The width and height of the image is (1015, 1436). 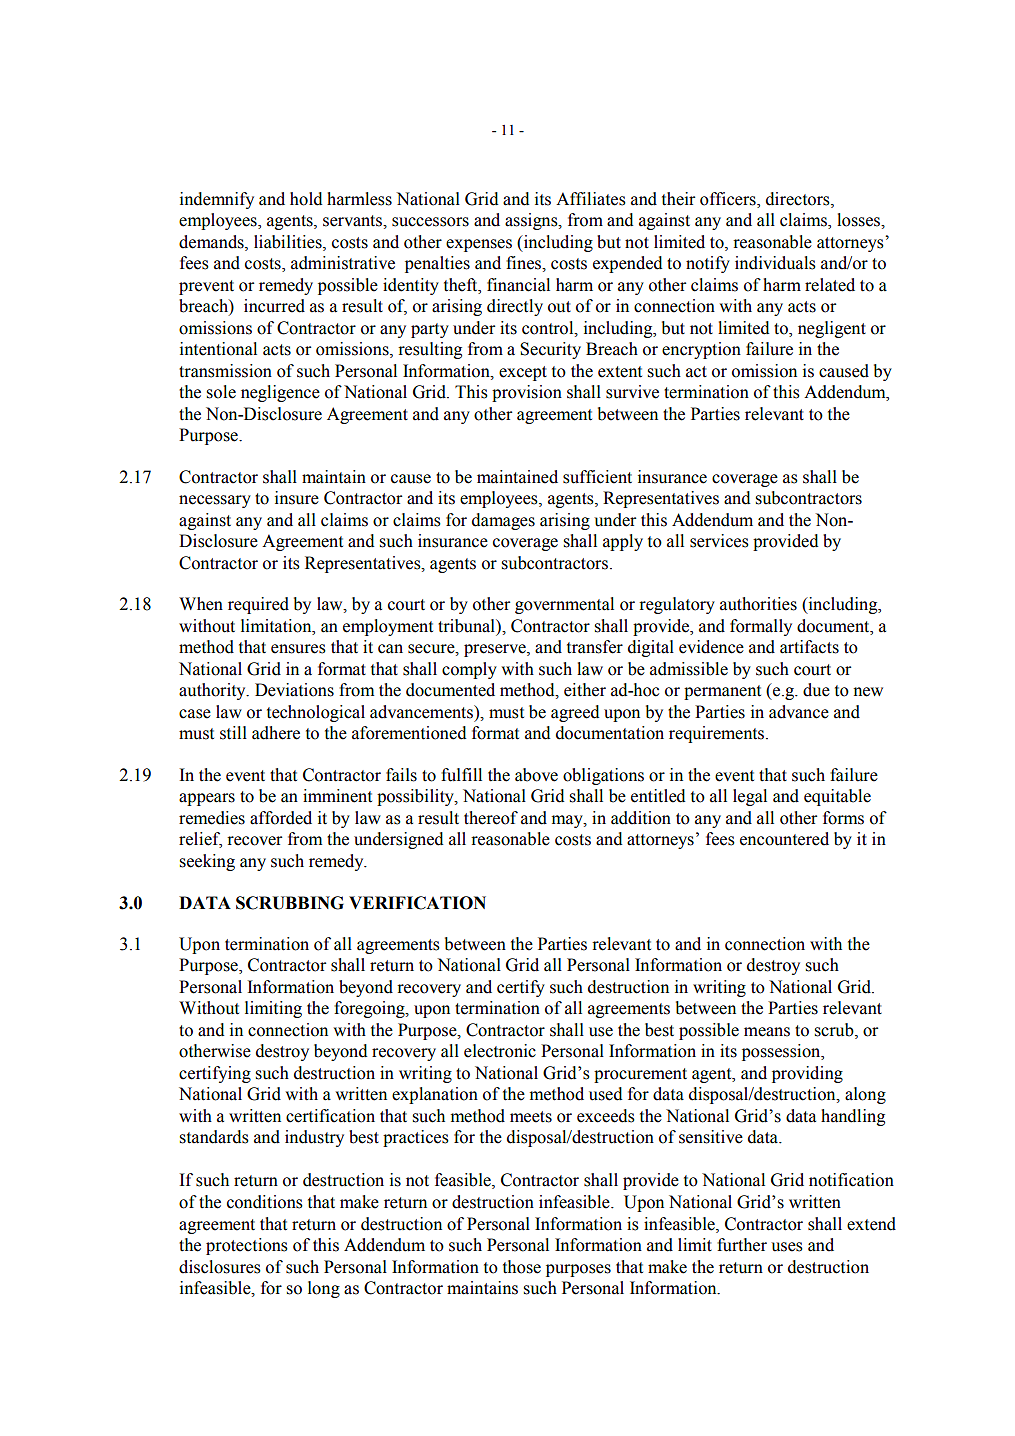 I want to click on due, so click(x=816, y=690).
